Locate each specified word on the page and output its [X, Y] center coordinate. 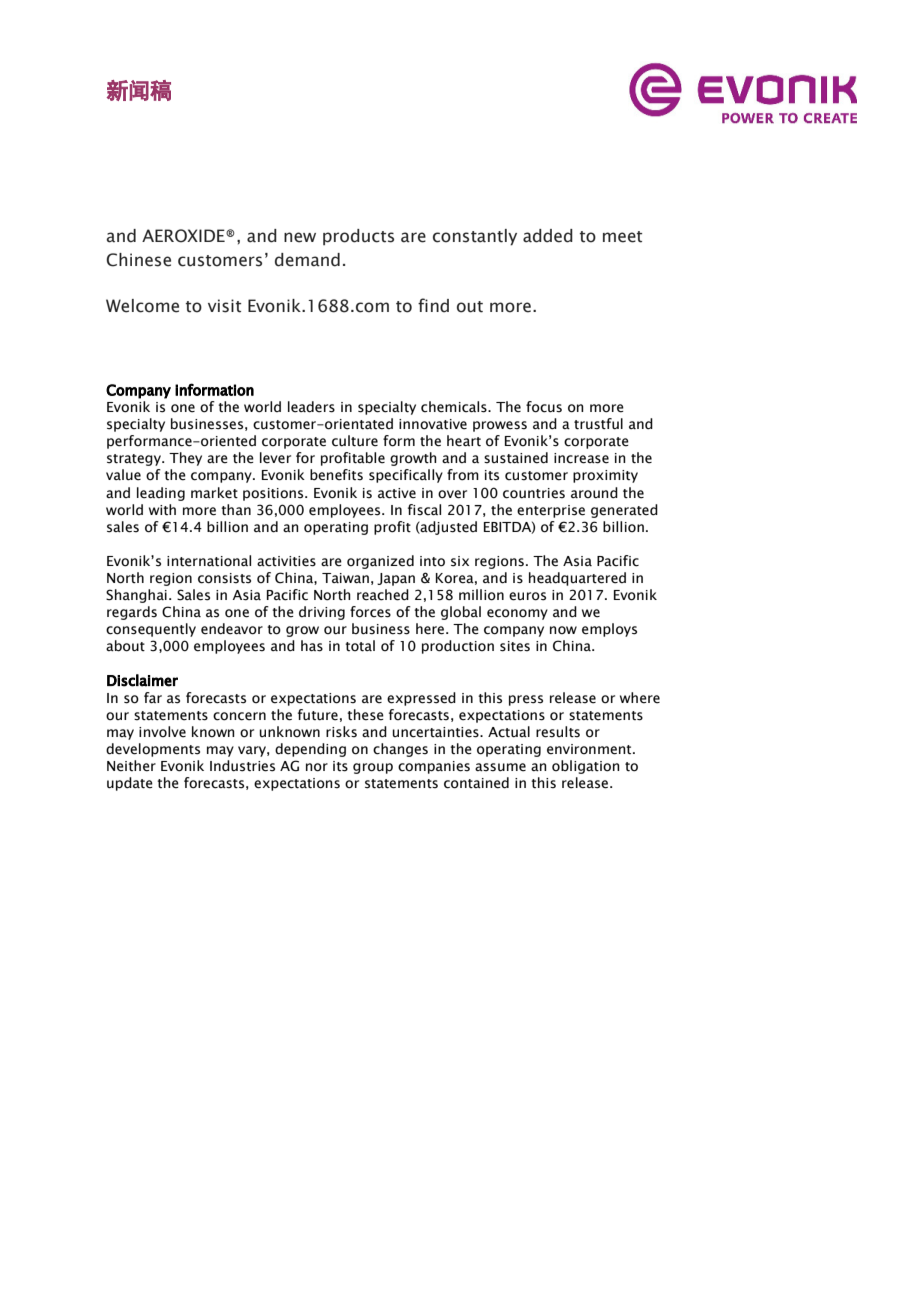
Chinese [138, 260]
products [358, 237]
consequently [151, 630]
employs [609, 630]
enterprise [551, 511]
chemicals [455, 407]
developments [153, 750]
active [397, 493]
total [360, 646]
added [548, 236]
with [162, 509]
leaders [311, 407]
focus [544, 407]
